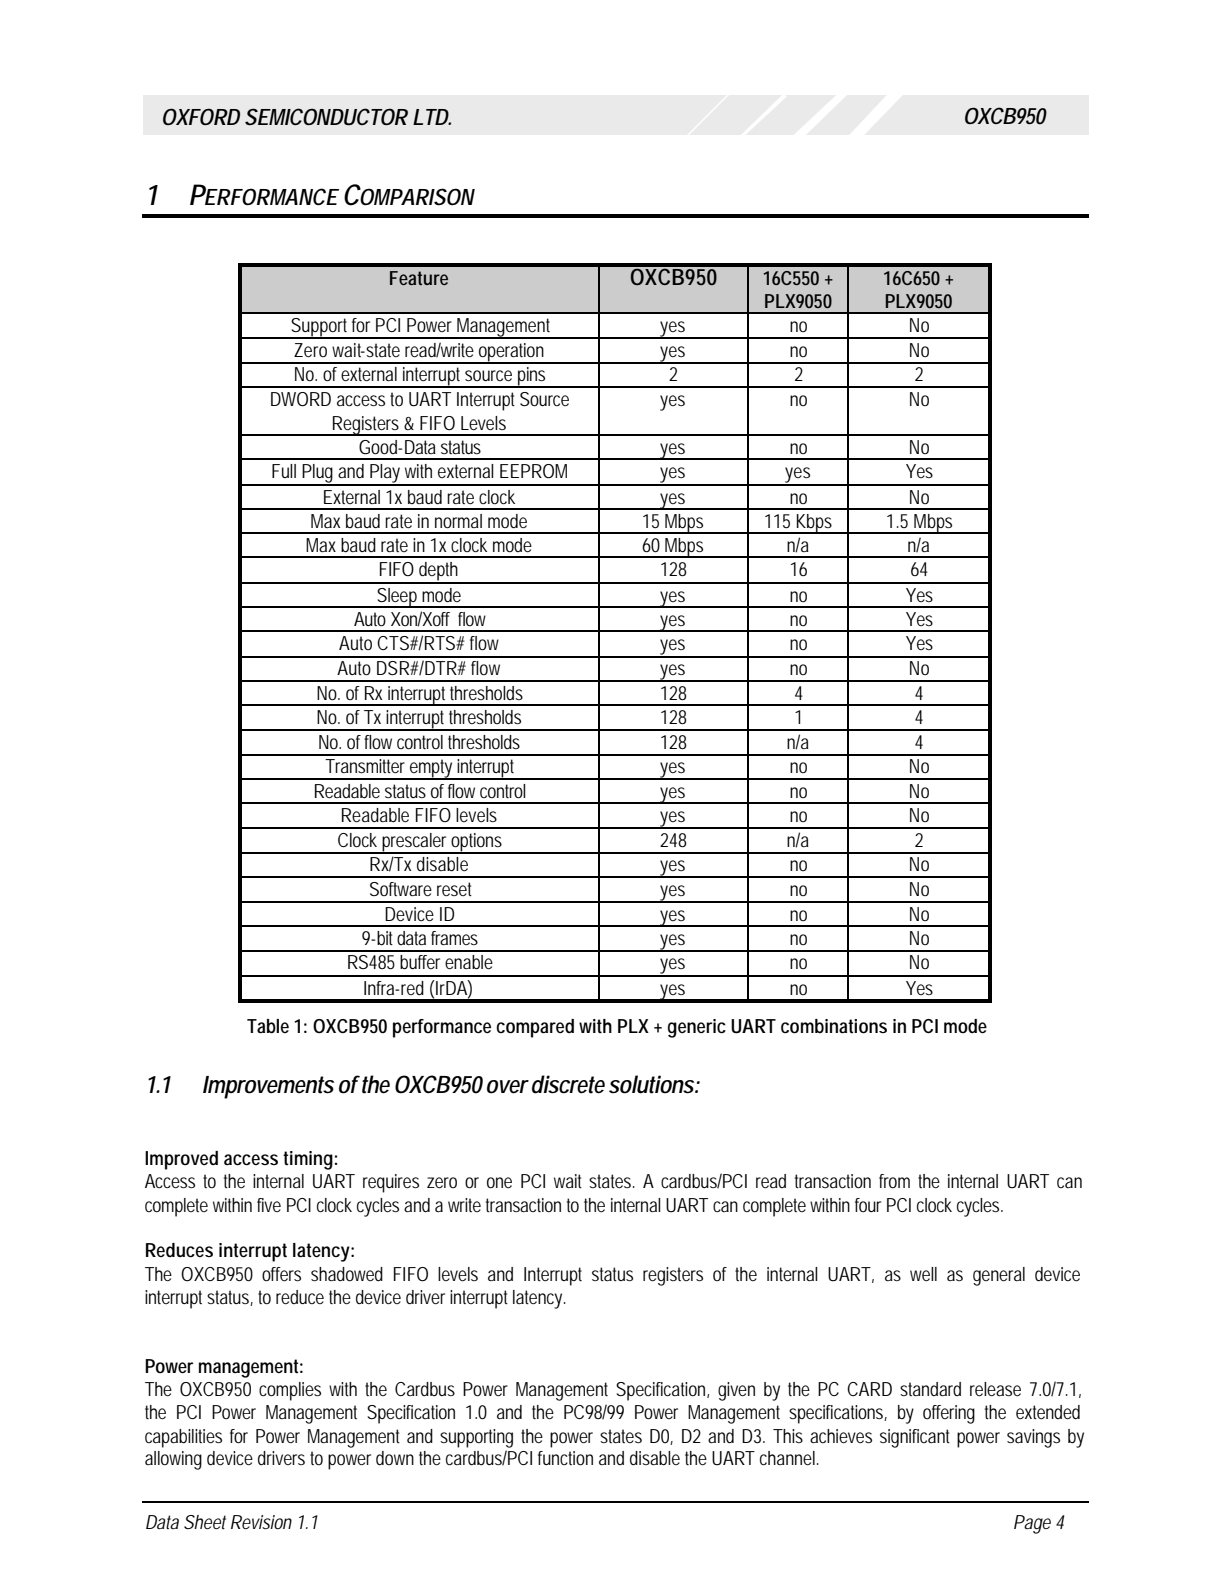 The image size is (1230, 1592). I want to click on Kbps, so click(815, 524).
